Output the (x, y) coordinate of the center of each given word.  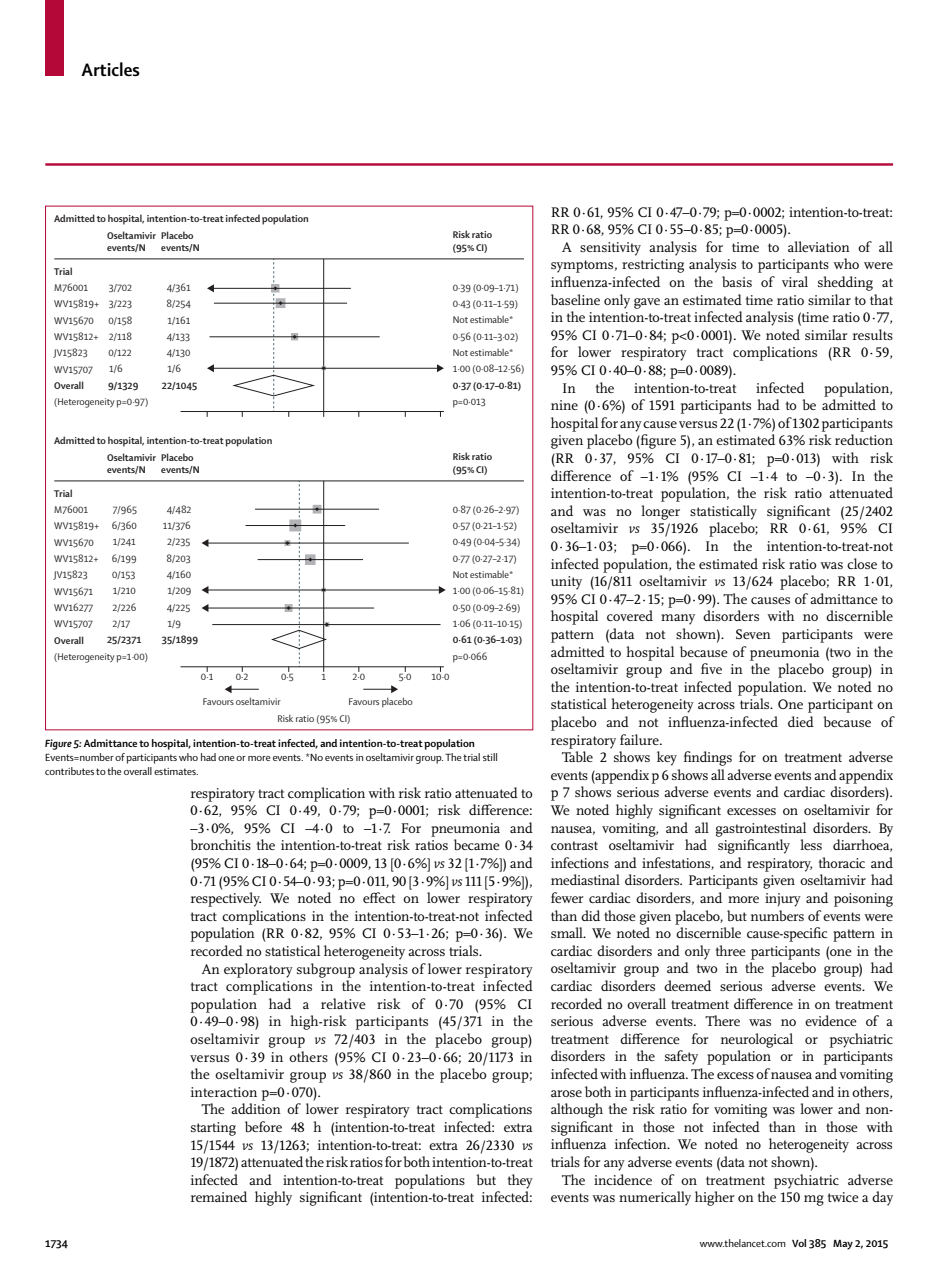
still (490, 757)
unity (566, 583)
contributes (69, 771)
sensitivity (610, 249)
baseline (575, 299)
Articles (110, 69)
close (862, 563)
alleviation (819, 246)
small (568, 932)
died (801, 721)
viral (795, 281)
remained (219, 1196)
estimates (176, 771)
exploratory (258, 970)
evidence (831, 1020)
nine (564, 405)
